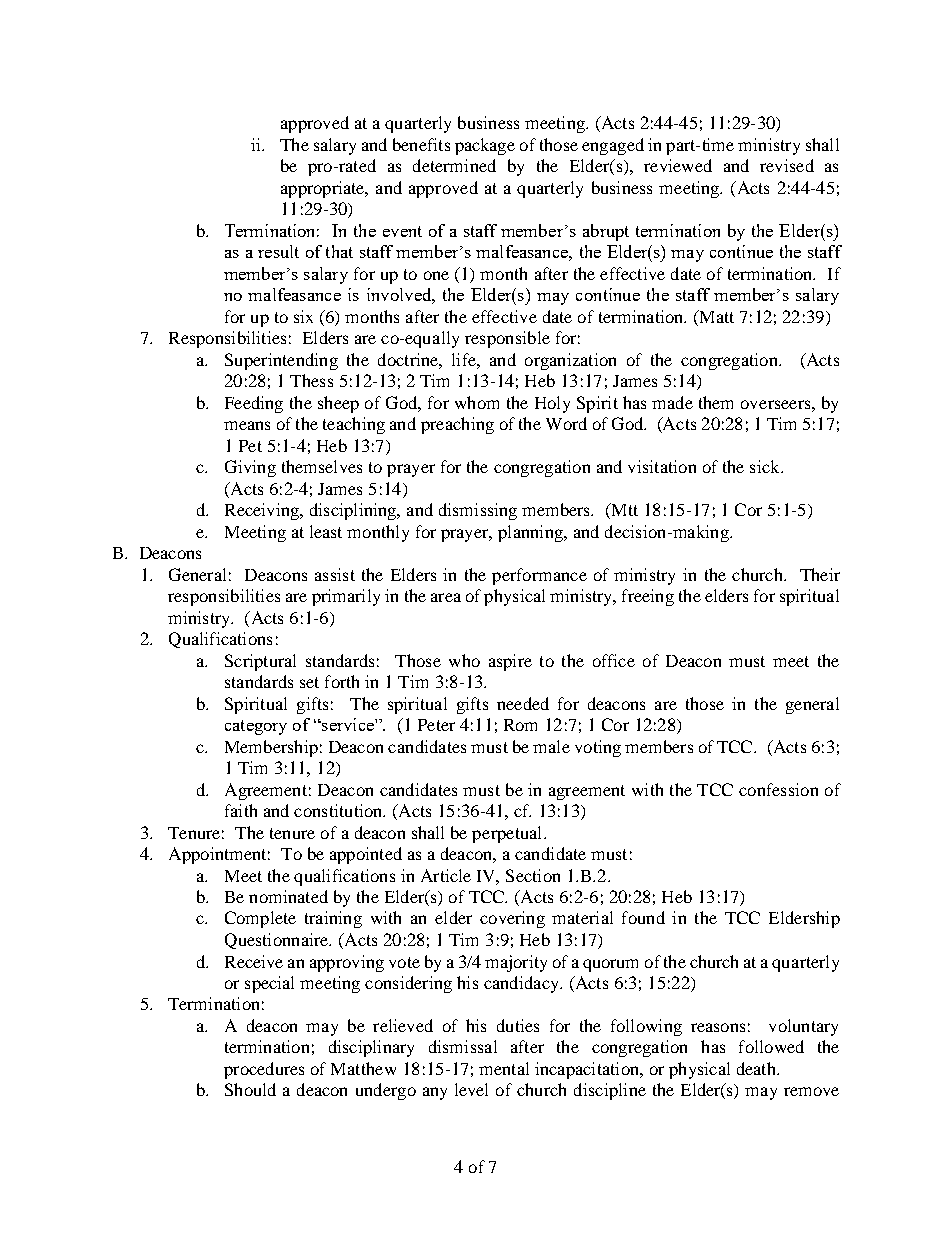 The width and height of the page is (952, 1233). Describe the element at coordinates (820, 574) in the page. I see `Their` at that location.
